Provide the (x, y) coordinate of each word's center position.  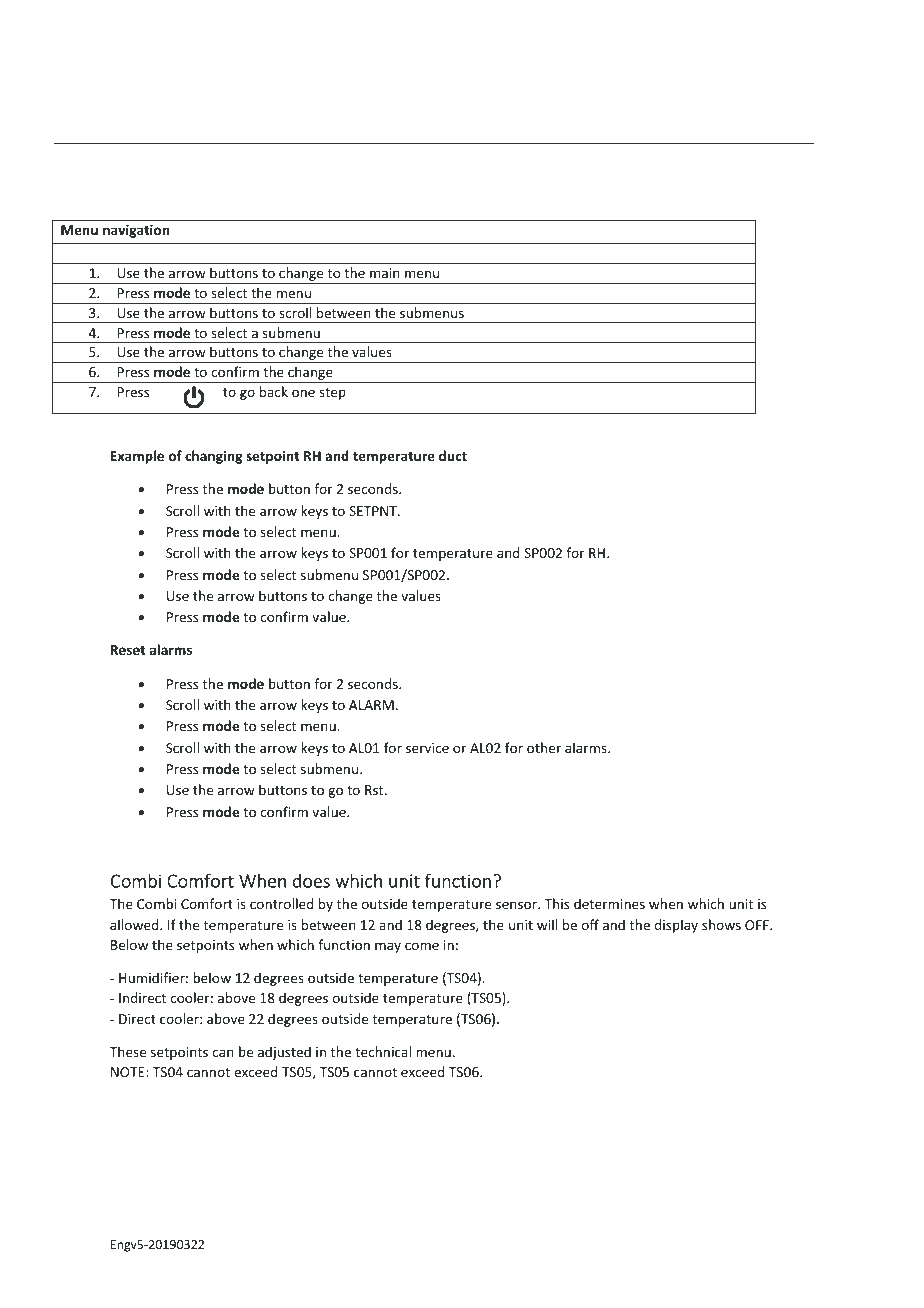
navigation (136, 231)
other (544, 747)
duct (453, 455)
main (385, 273)
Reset (128, 650)
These (128, 1051)
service (427, 748)
